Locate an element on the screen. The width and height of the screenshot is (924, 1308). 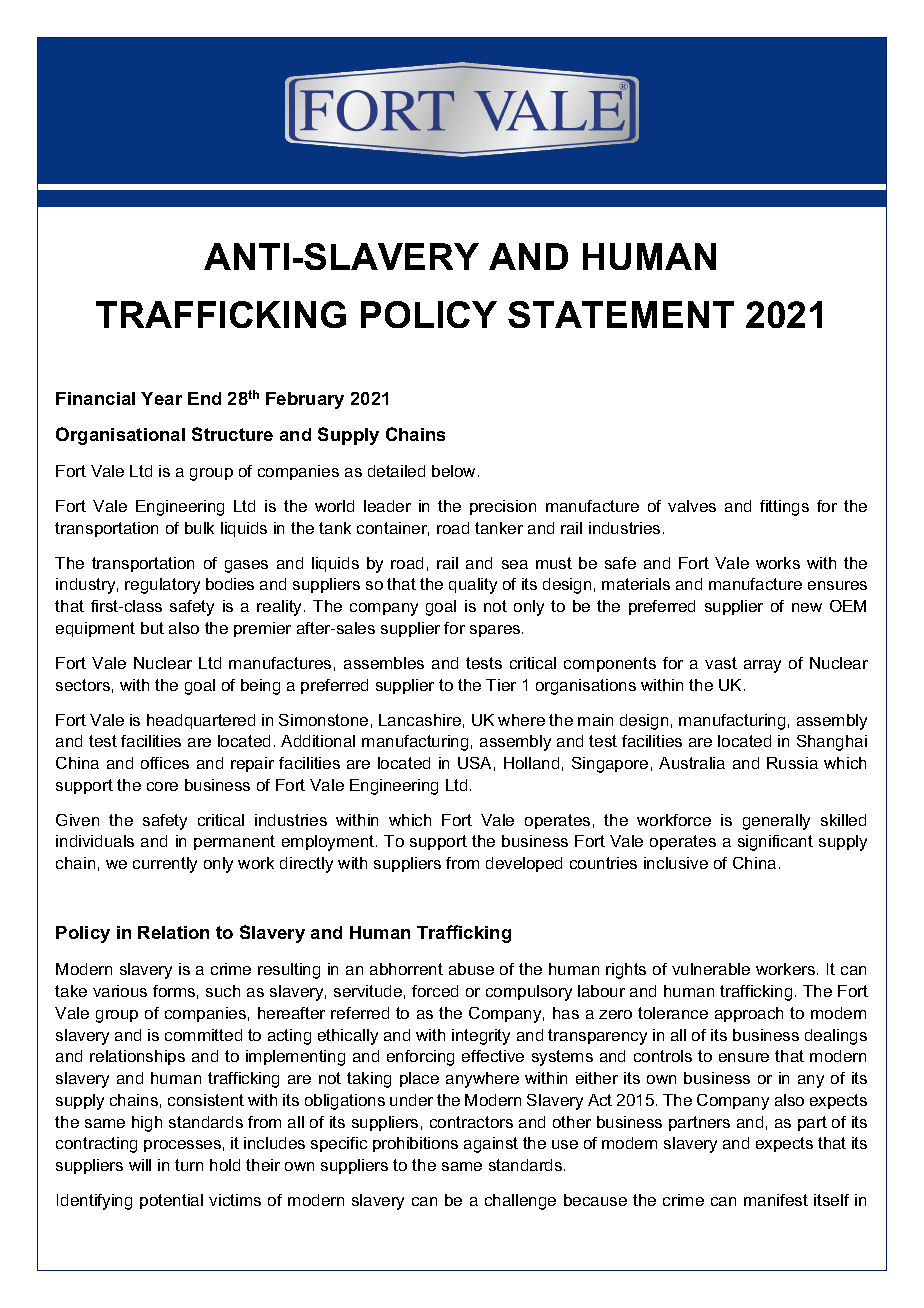
spares is located at coordinates (496, 631).
